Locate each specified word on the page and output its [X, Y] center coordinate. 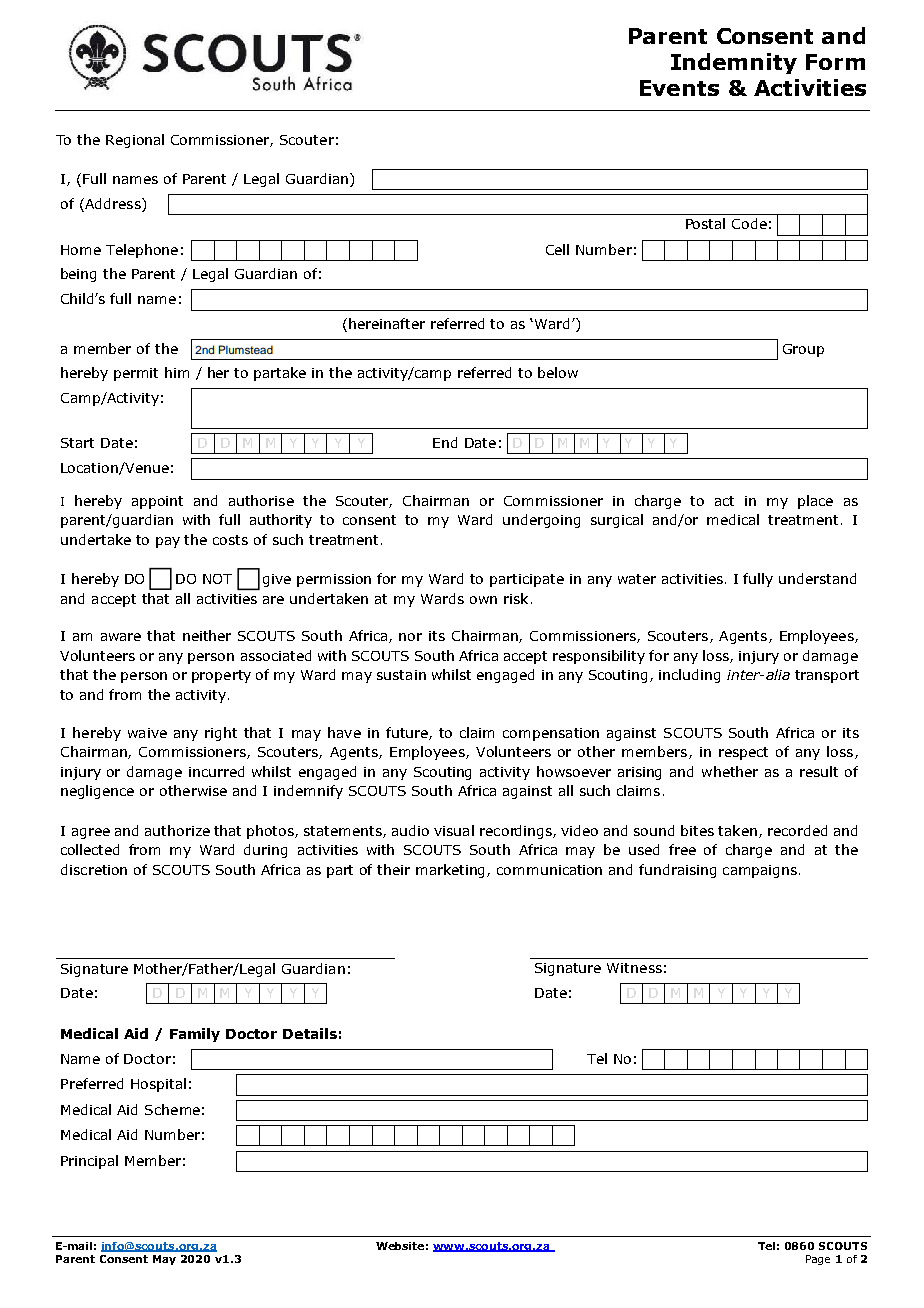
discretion [94, 869]
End [445, 442]
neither [207, 635]
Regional [135, 141]
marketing [452, 871]
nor [410, 637]
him [177, 372]
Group [803, 350]
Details [310, 1033]
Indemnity [734, 63]
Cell [557, 249]
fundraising [677, 871]
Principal [89, 1162]
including [689, 676]
